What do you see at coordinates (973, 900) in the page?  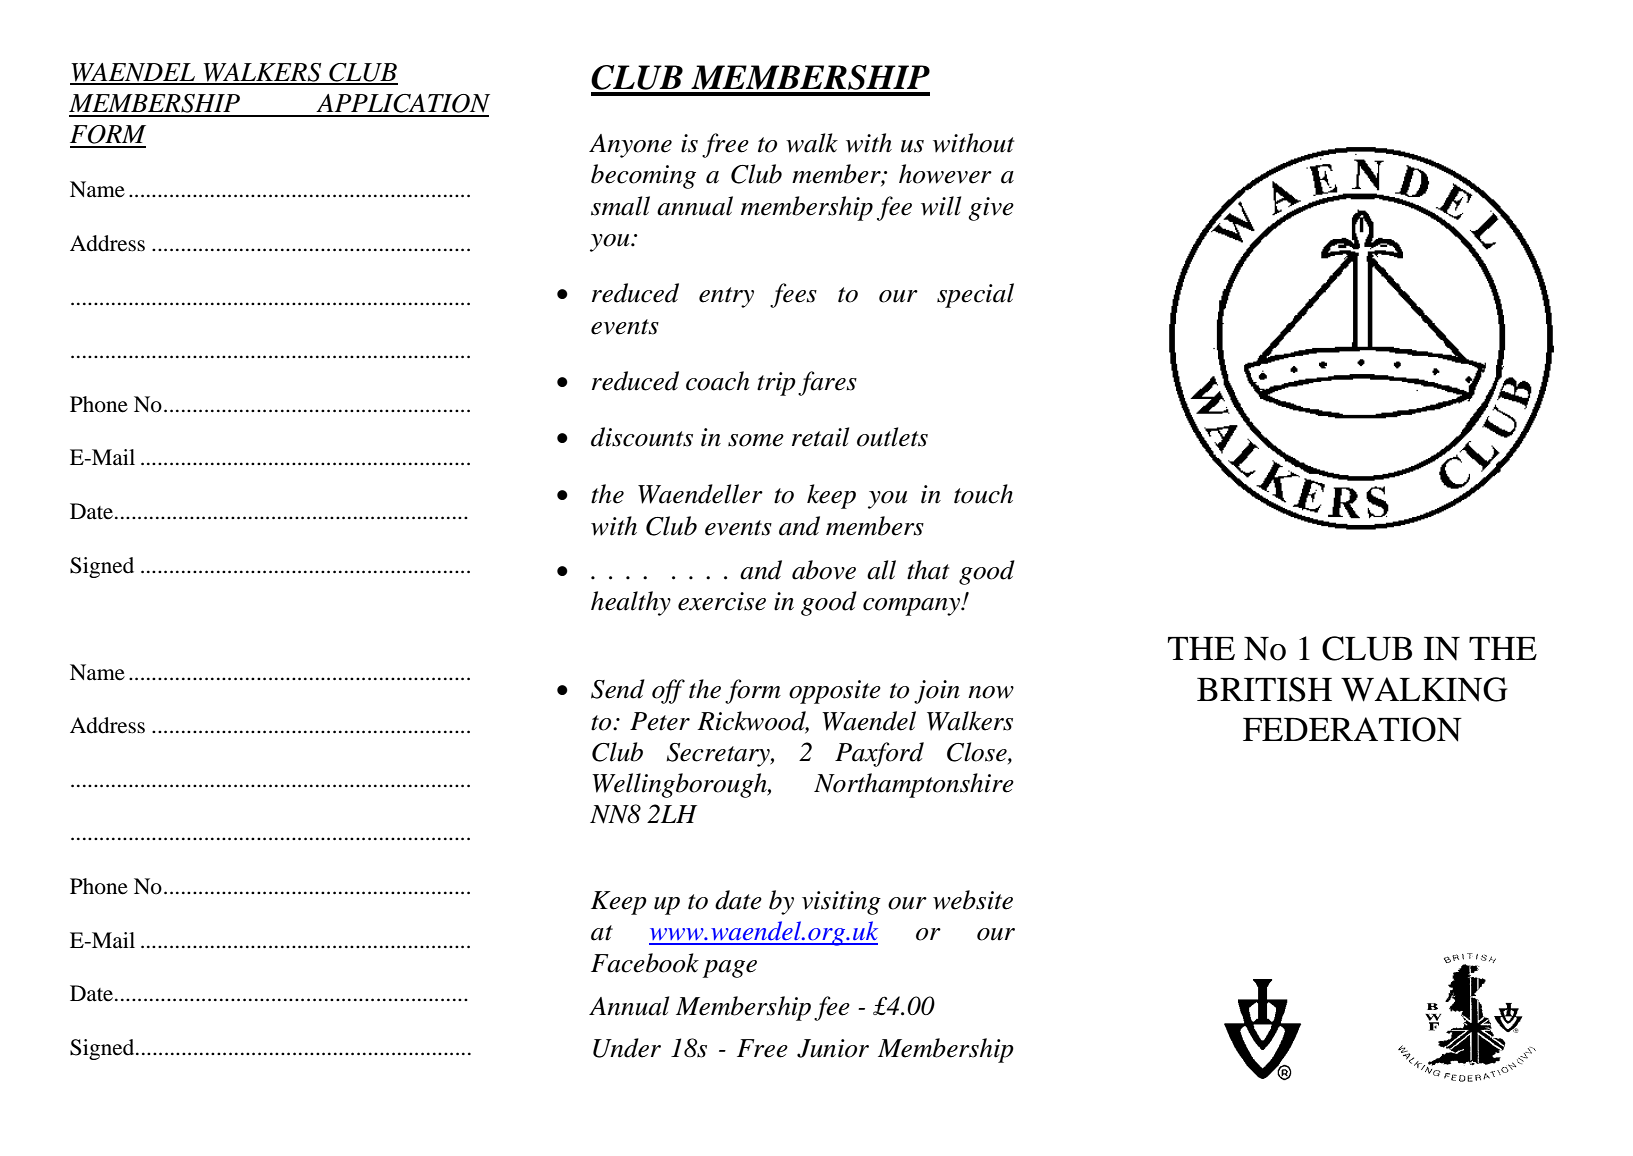 I see `website` at bounding box center [973, 900].
